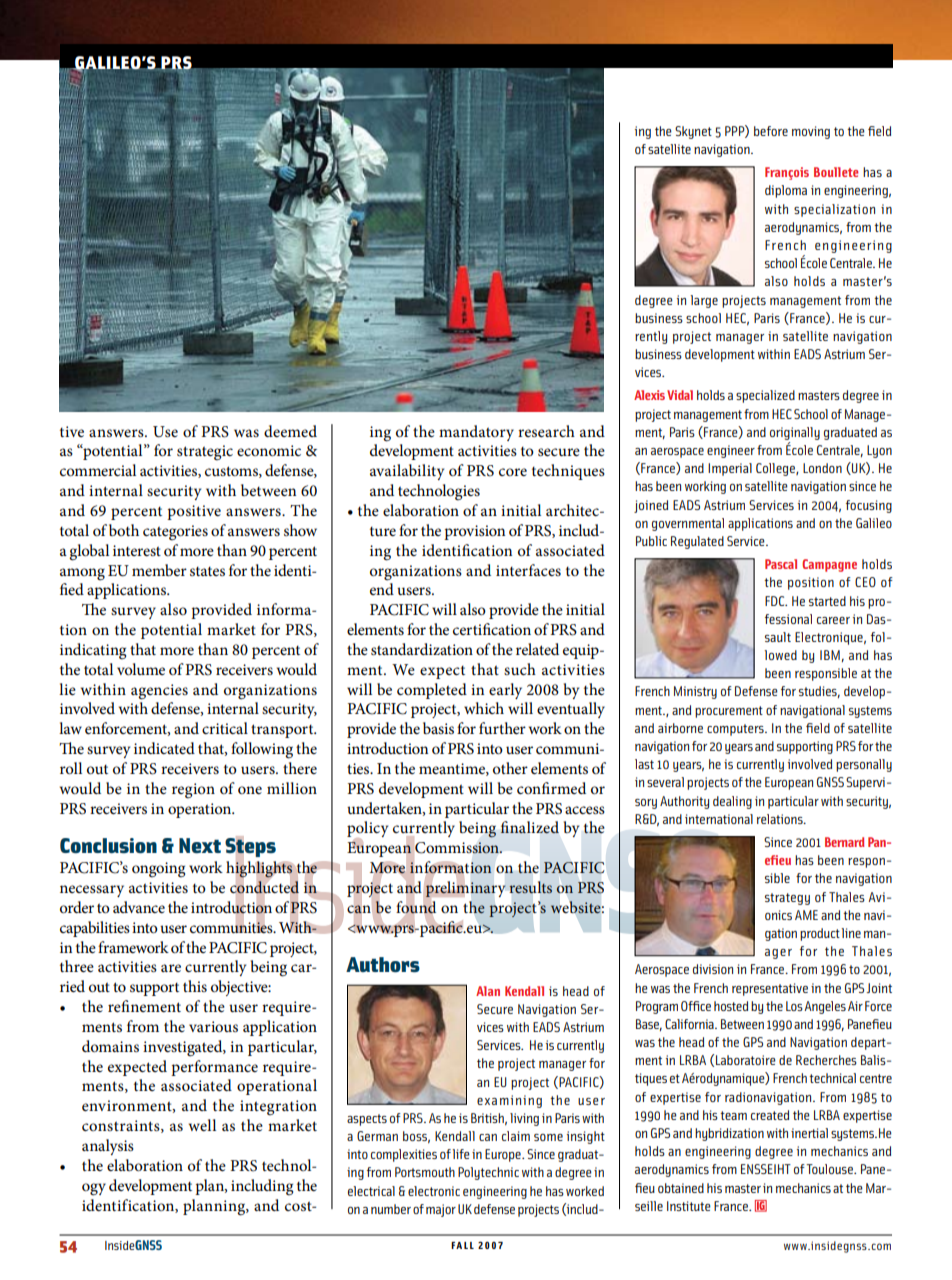 This screenshot has height=1280, width=952. Describe the element at coordinates (586, 1137) in the screenshot. I see `insight` at that location.
